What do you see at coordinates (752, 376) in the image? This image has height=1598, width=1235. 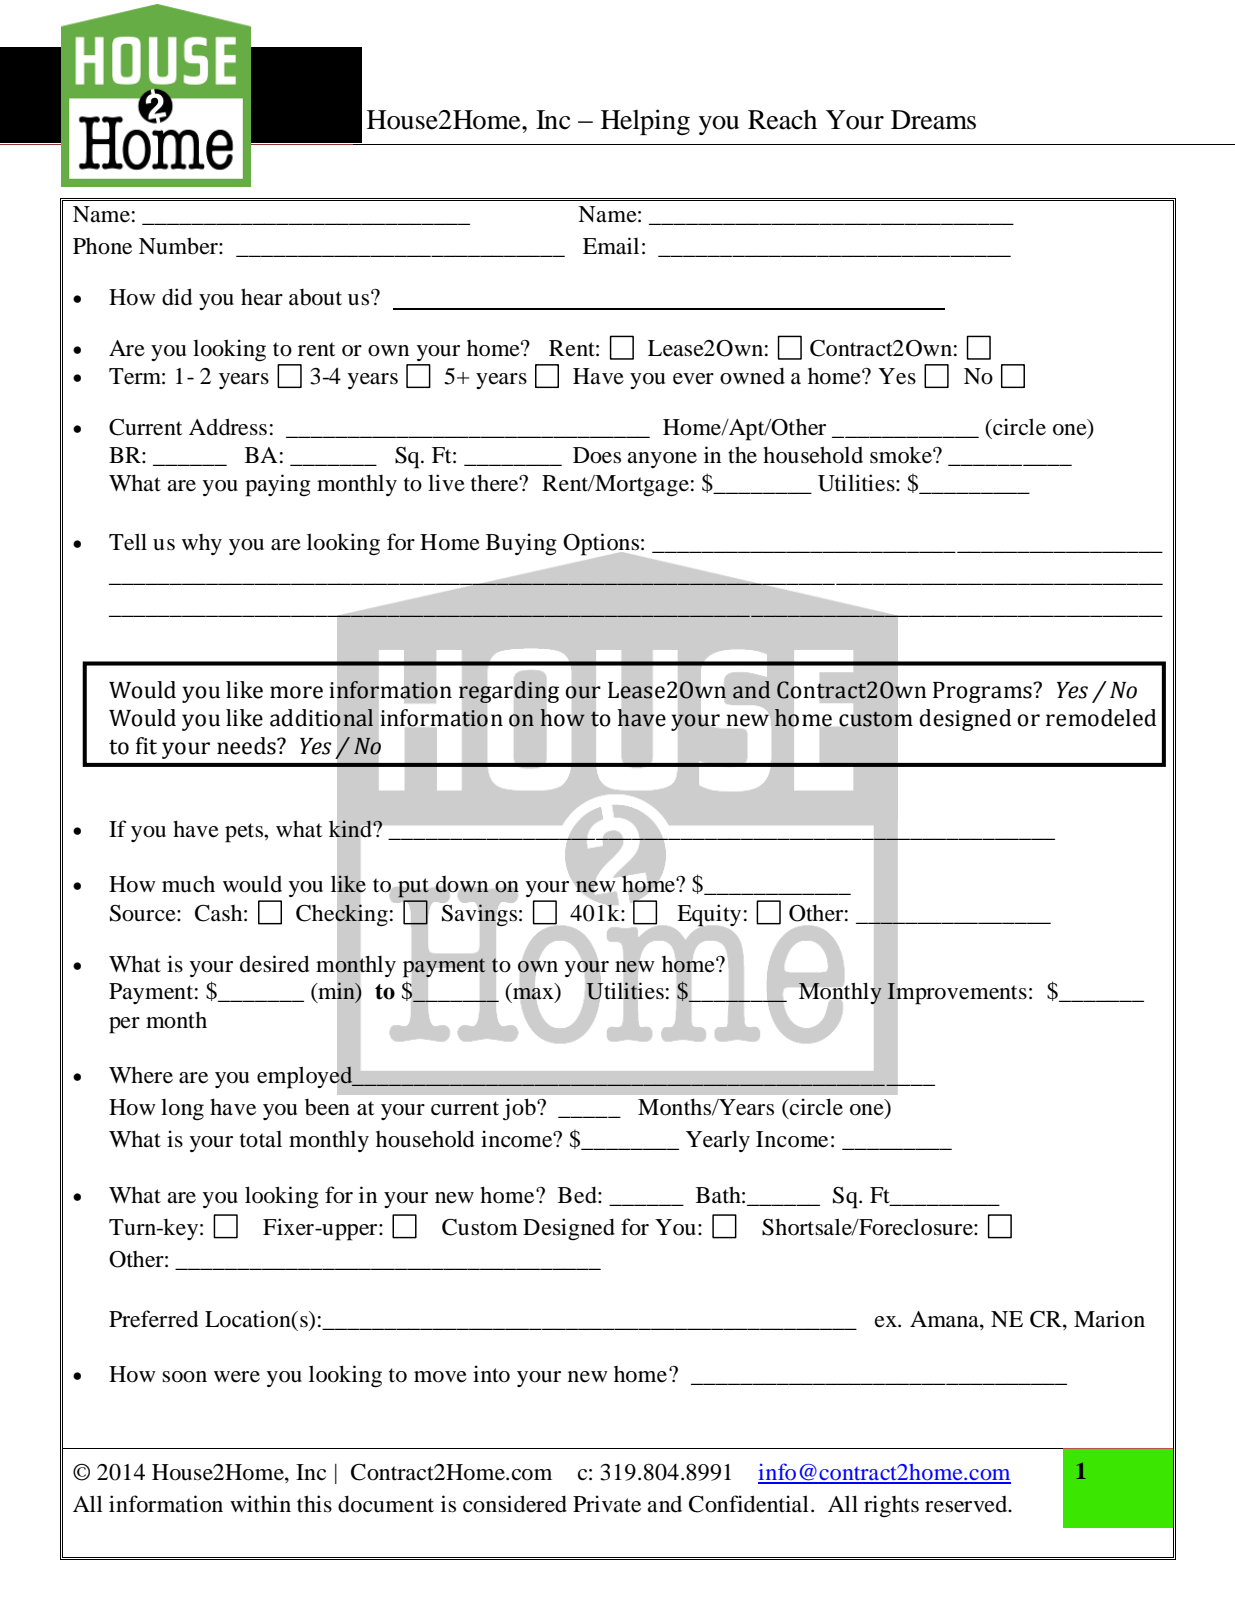 I see `owned` at bounding box center [752, 376].
